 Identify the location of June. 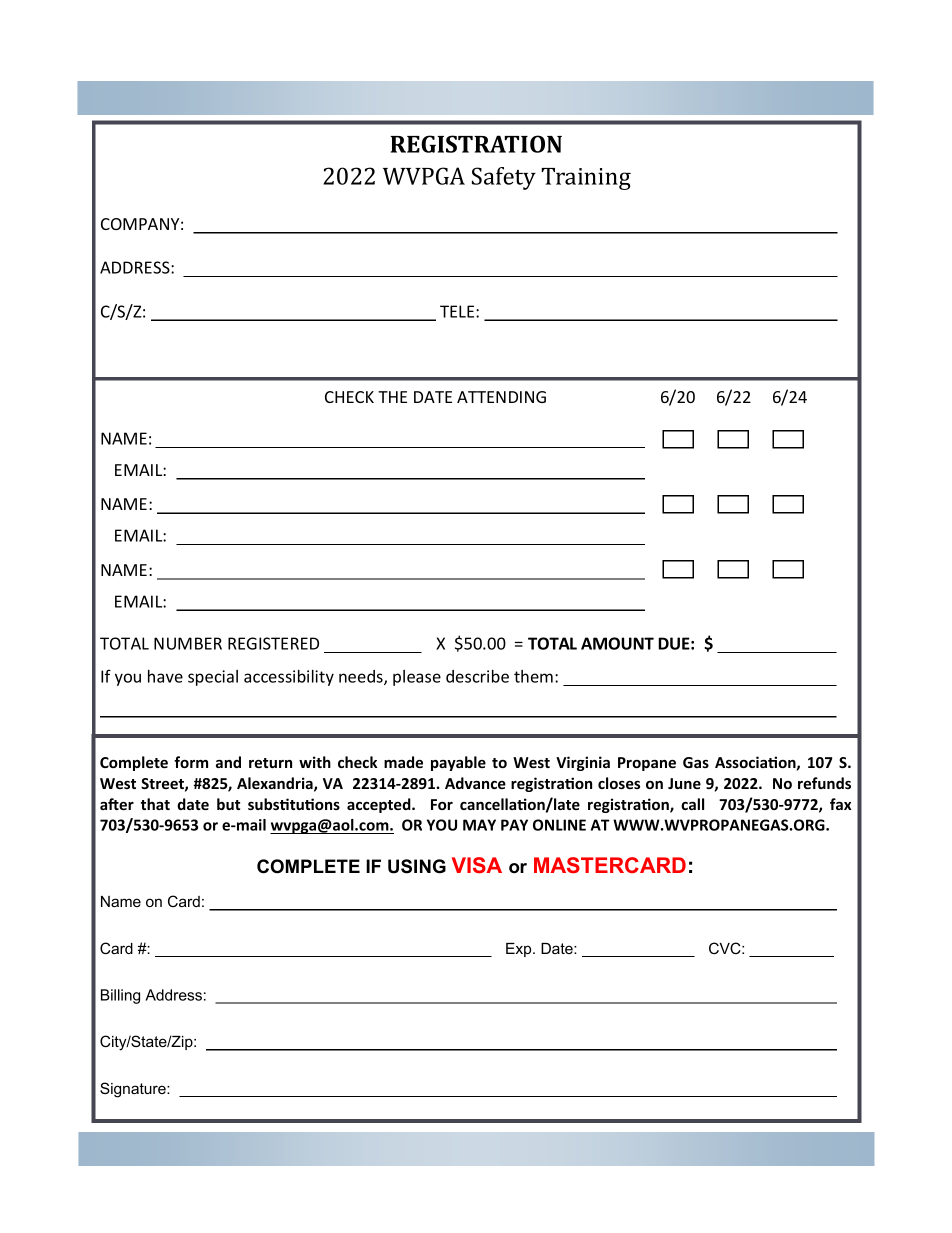
(684, 783).
